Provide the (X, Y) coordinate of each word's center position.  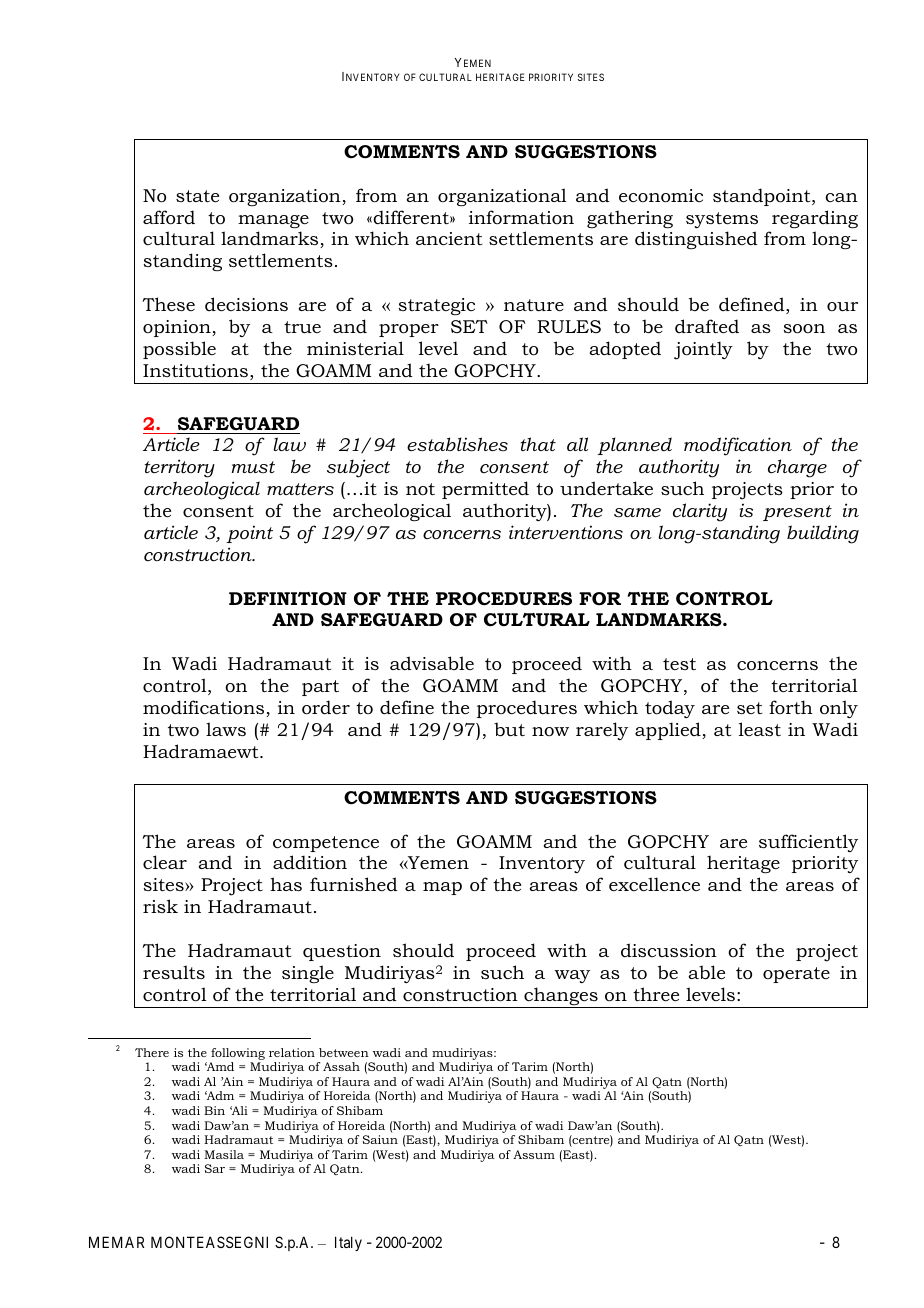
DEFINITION (288, 599)
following (238, 1054)
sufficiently (808, 843)
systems (722, 220)
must (253, 467)
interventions (566, 532)
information (521, 217)
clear (165, 862)
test (679, 664)
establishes (457, 444)
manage (273, 221)
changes (561, 997)
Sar (215, 1168)
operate (796, 975)
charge (797, 468)
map (442, 888)
